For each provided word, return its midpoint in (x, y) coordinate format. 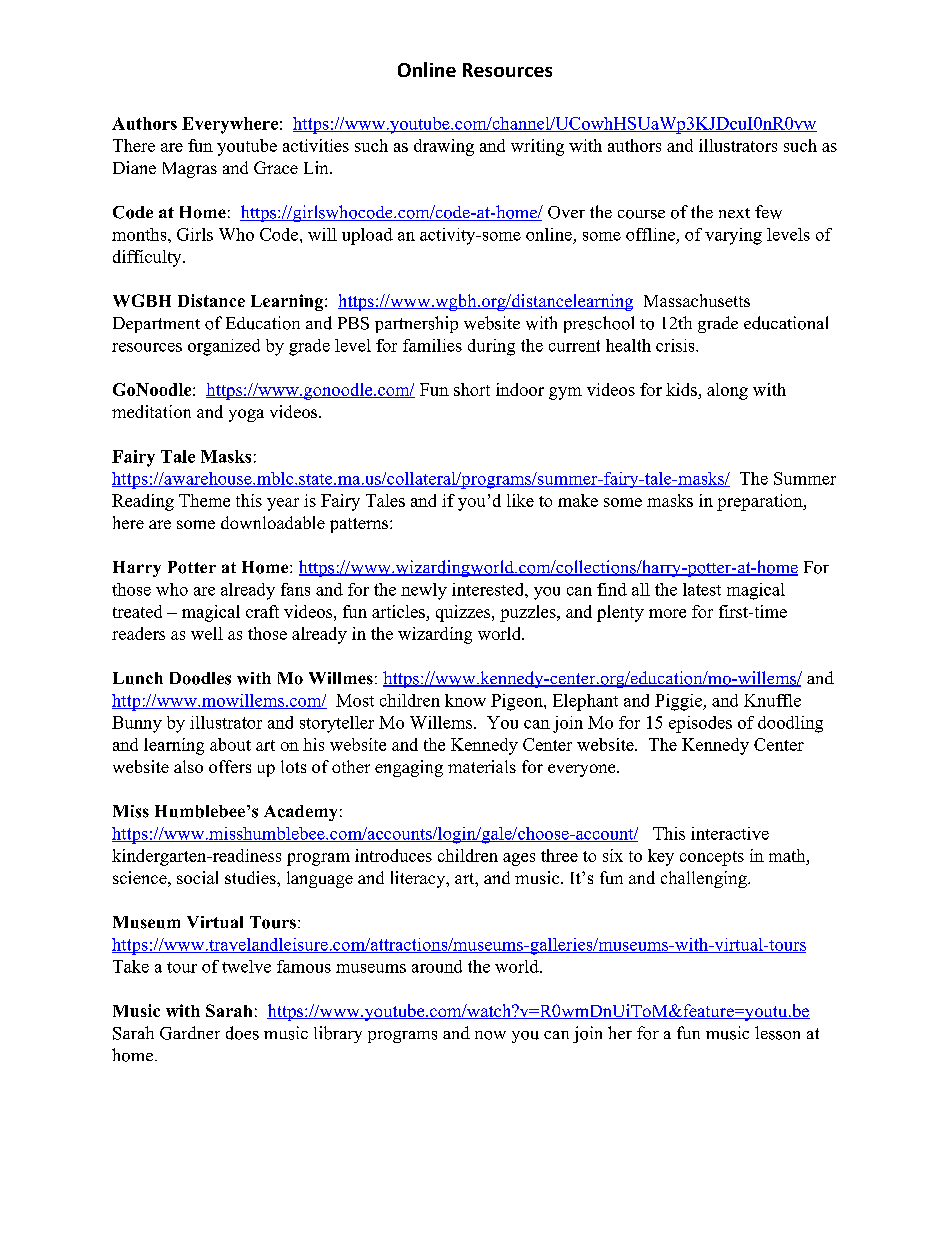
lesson (777, 1033)
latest (702, 589)
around (437, 966)
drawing (444, 147)
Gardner (190, 1033)
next (734, 213)
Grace (276, 167)
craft (262, 611)
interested (489, 589)
